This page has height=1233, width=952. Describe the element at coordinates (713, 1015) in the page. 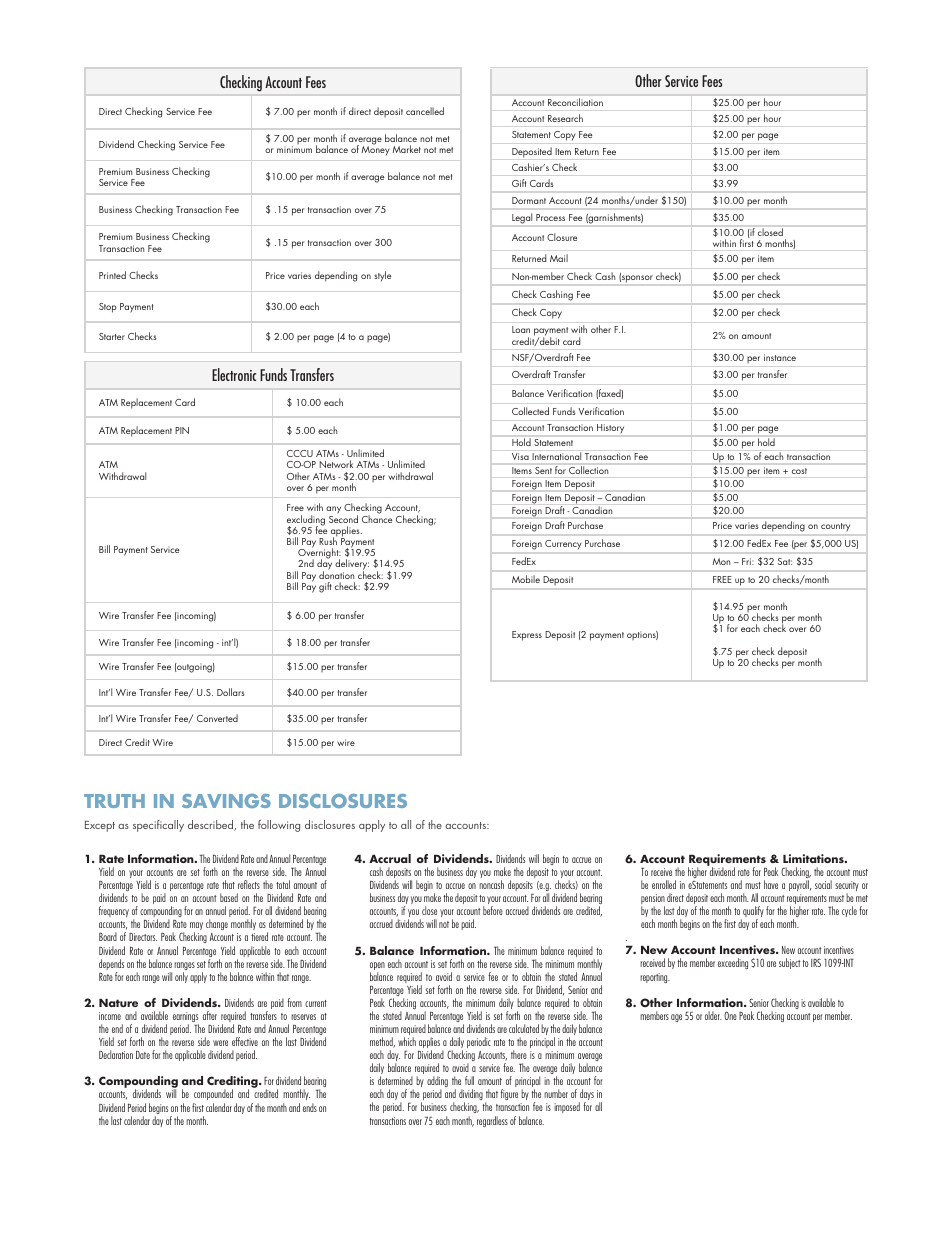

I see `older` at that location.
